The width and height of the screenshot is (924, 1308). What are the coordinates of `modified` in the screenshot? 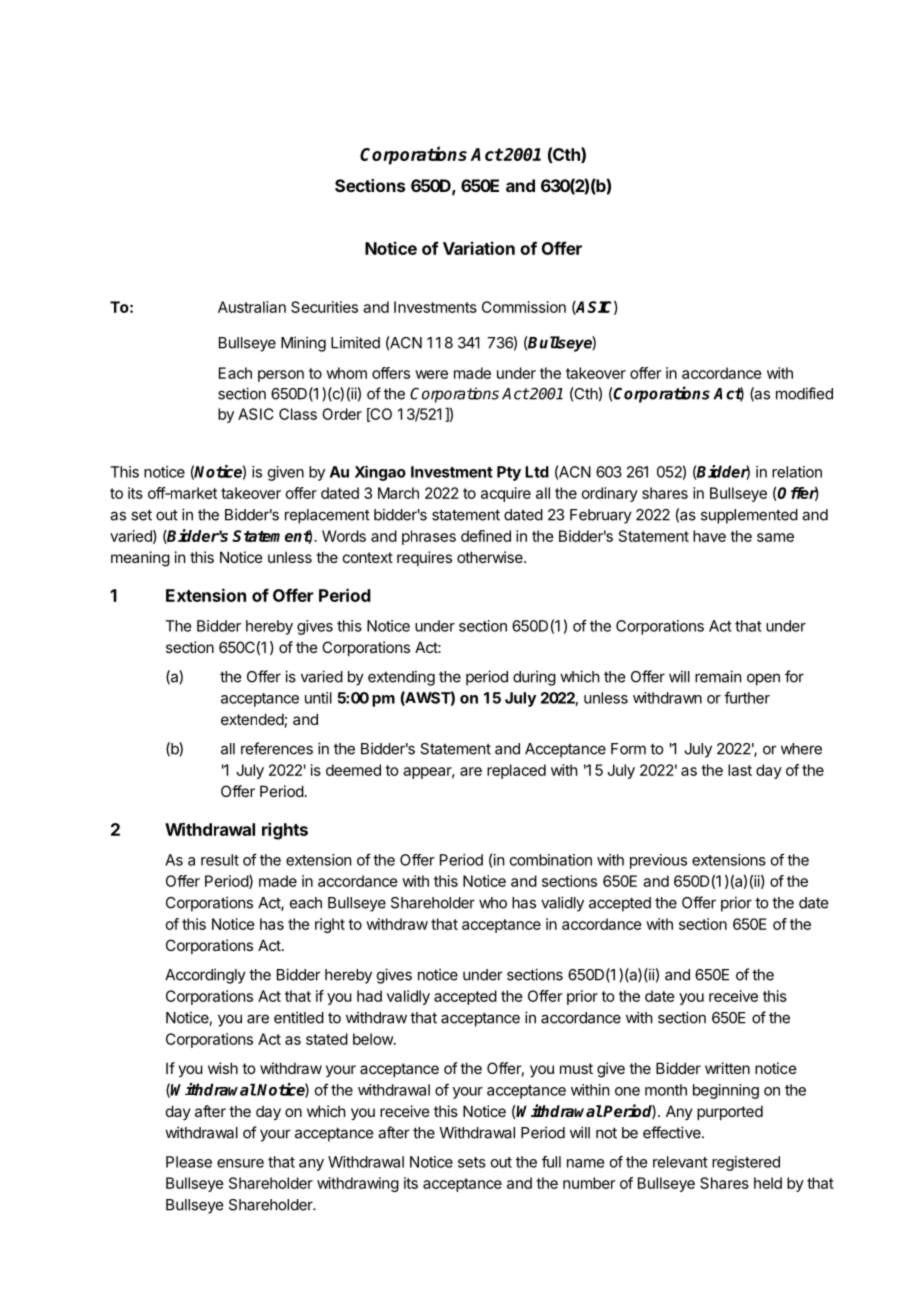 It's located at (804, 393).
